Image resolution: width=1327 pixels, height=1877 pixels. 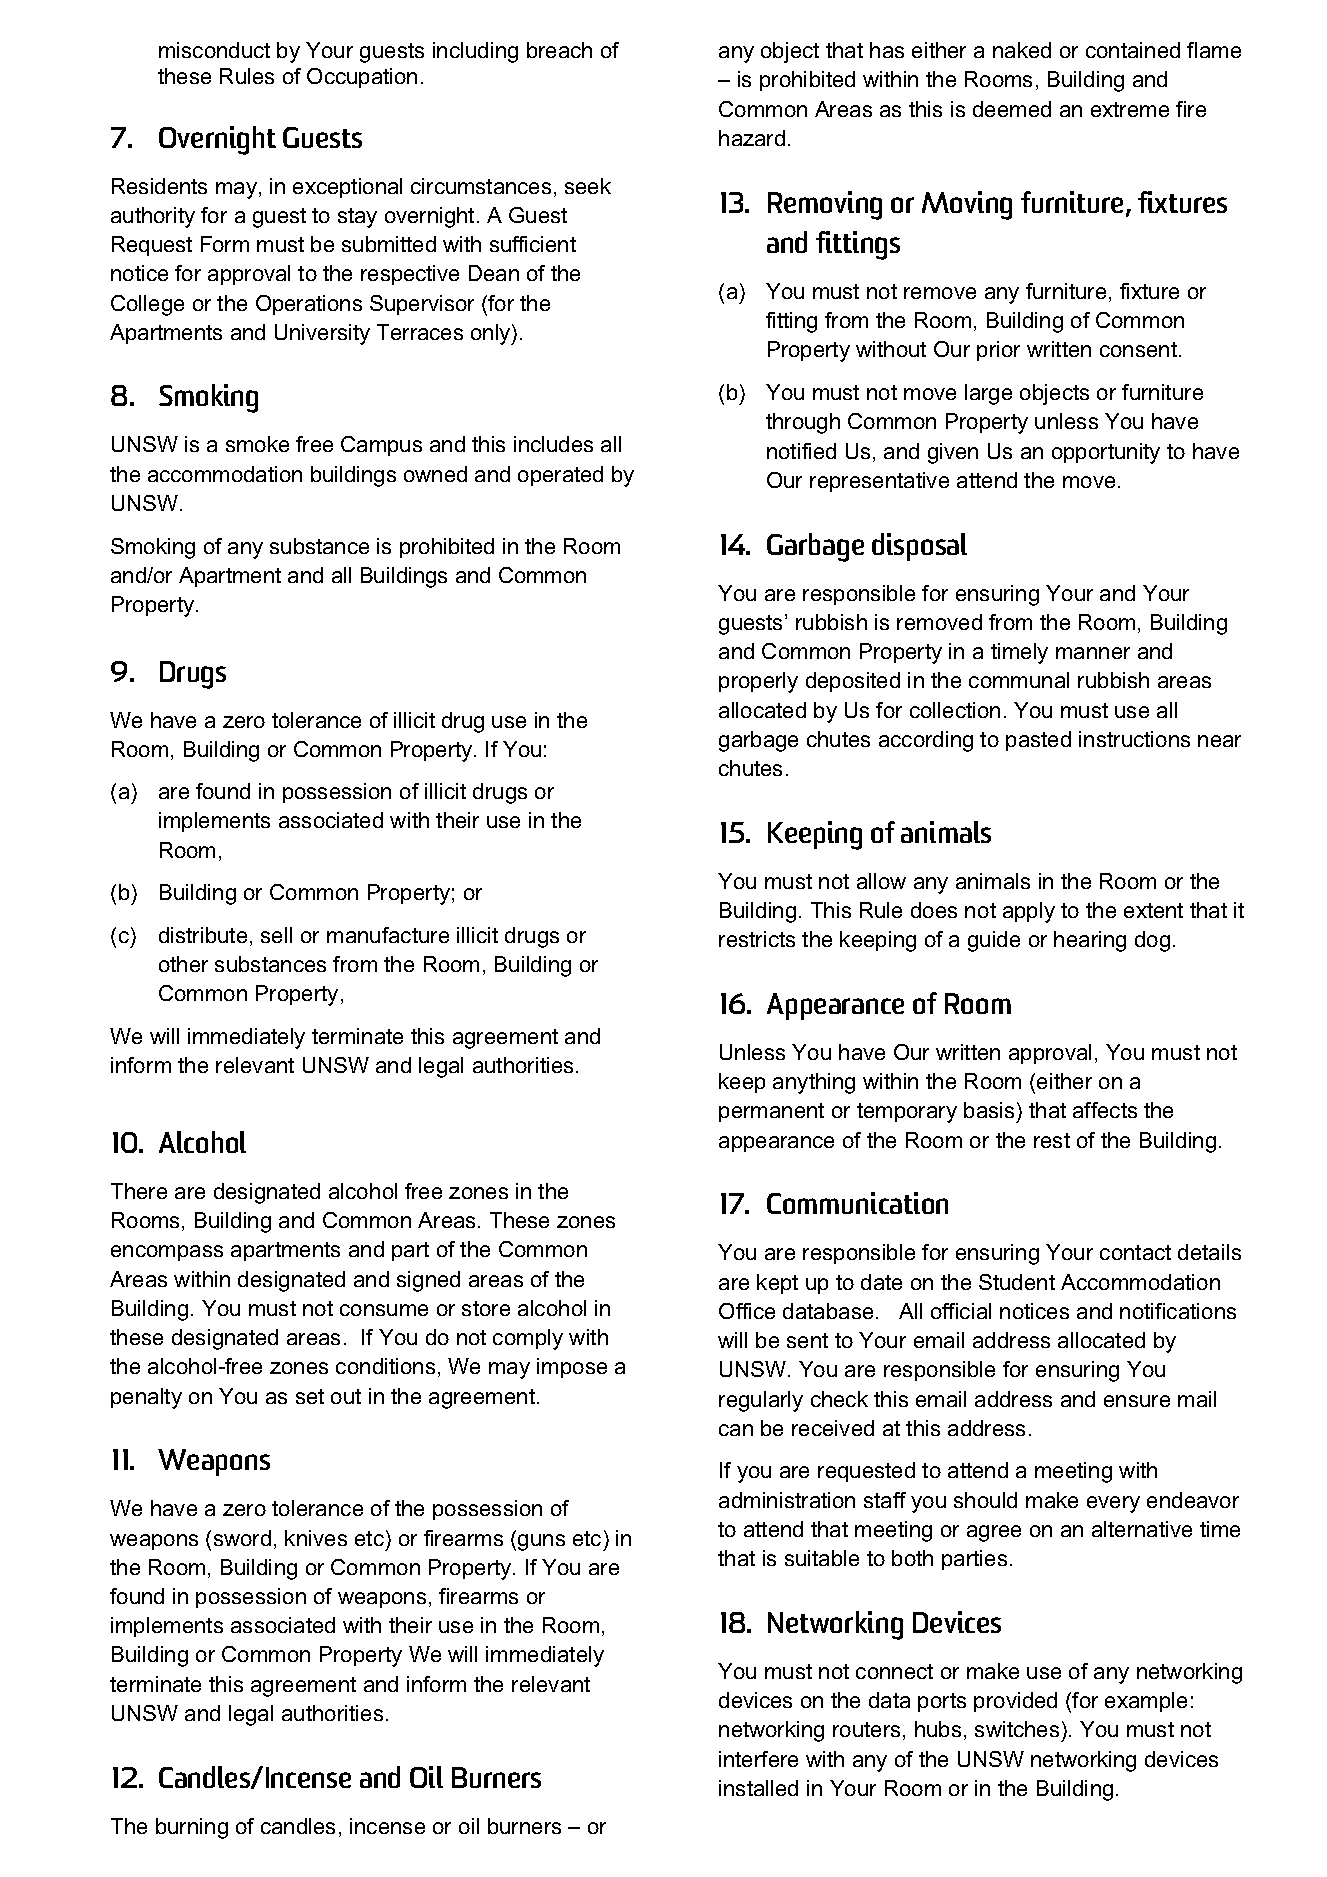 I want to click on hazard, so click(x=752, y=138).
